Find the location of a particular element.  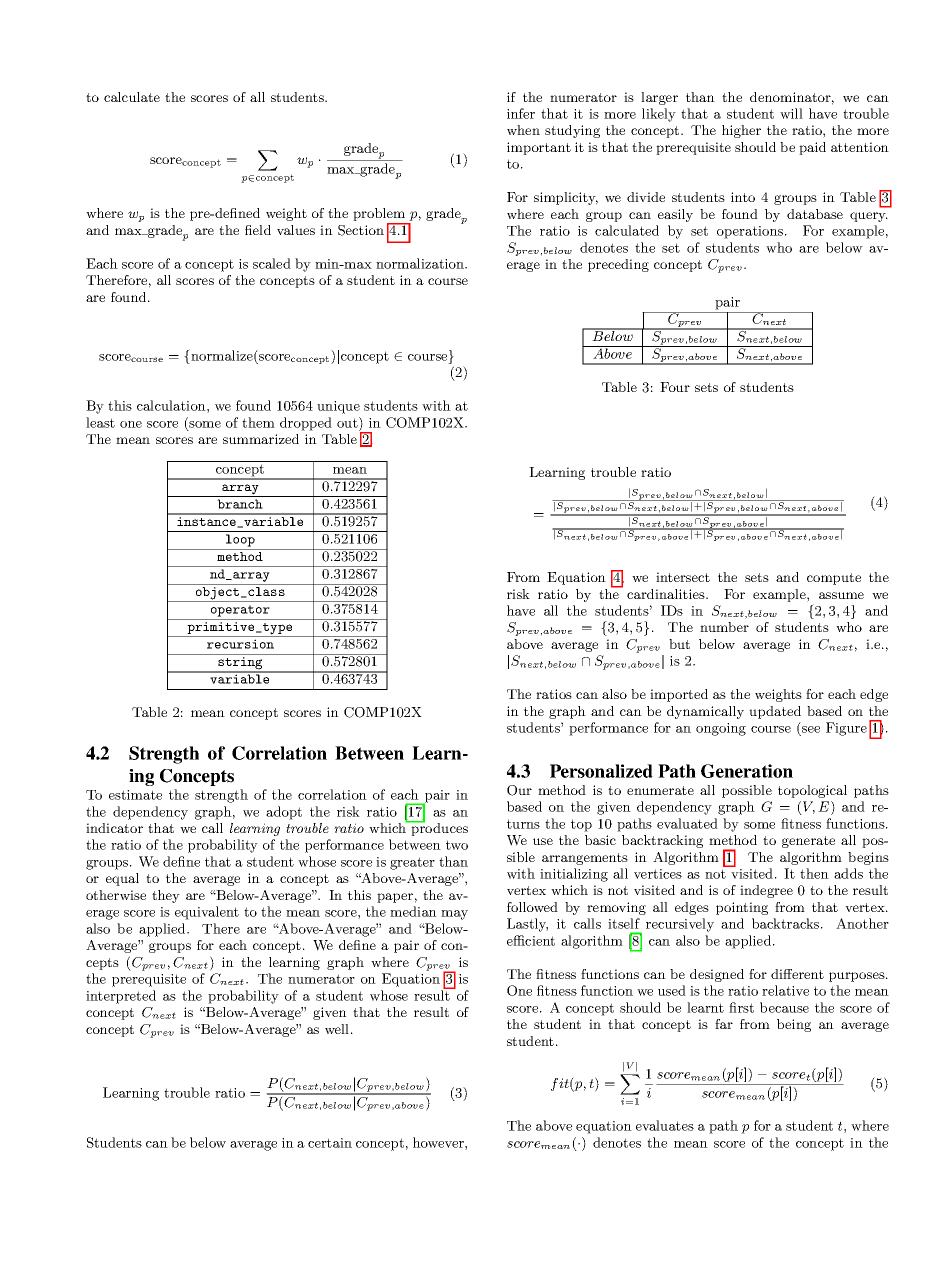

intersect is located at coordinates (683, 577).
